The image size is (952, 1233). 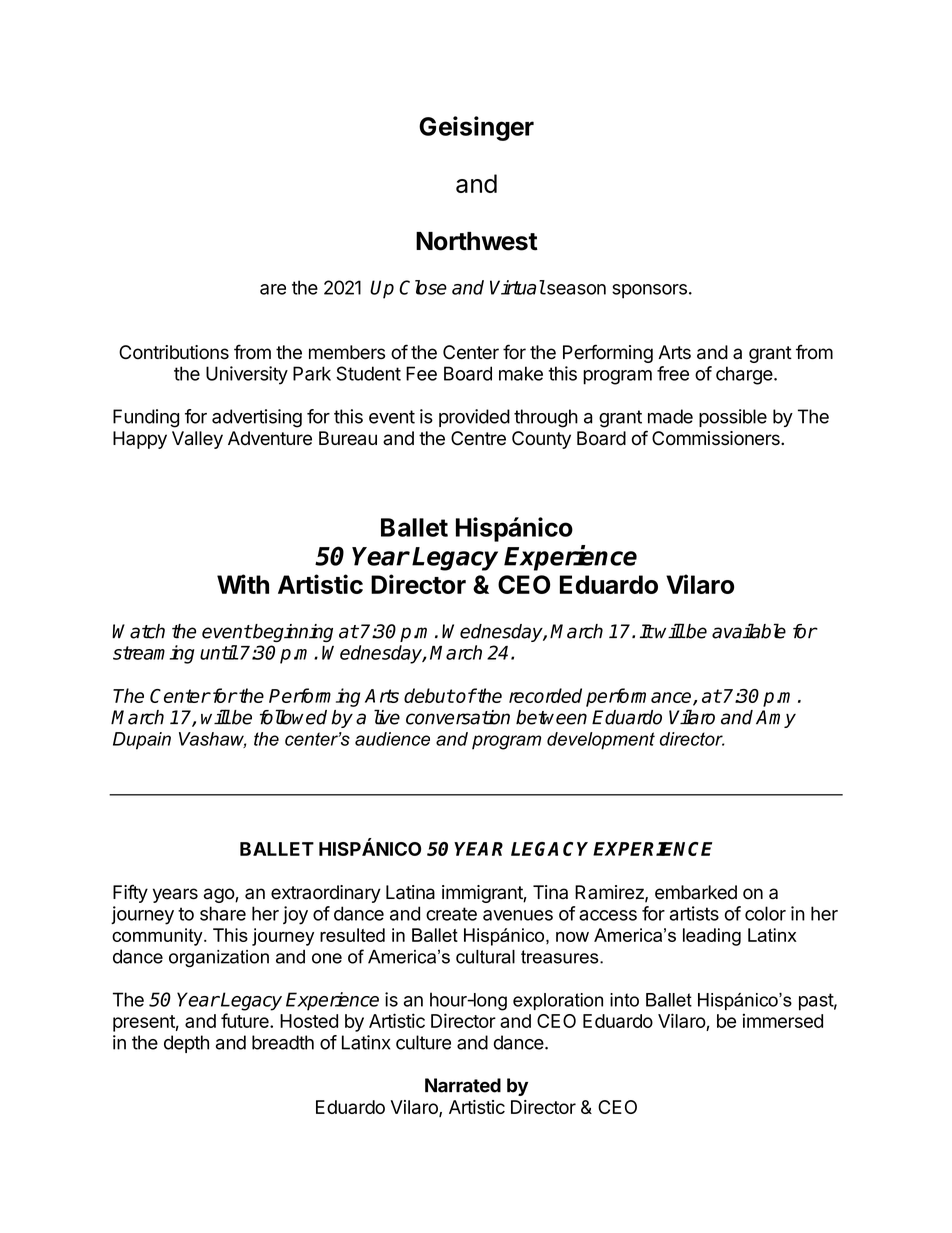 I want to click on create, so click(x=451, y=914).
